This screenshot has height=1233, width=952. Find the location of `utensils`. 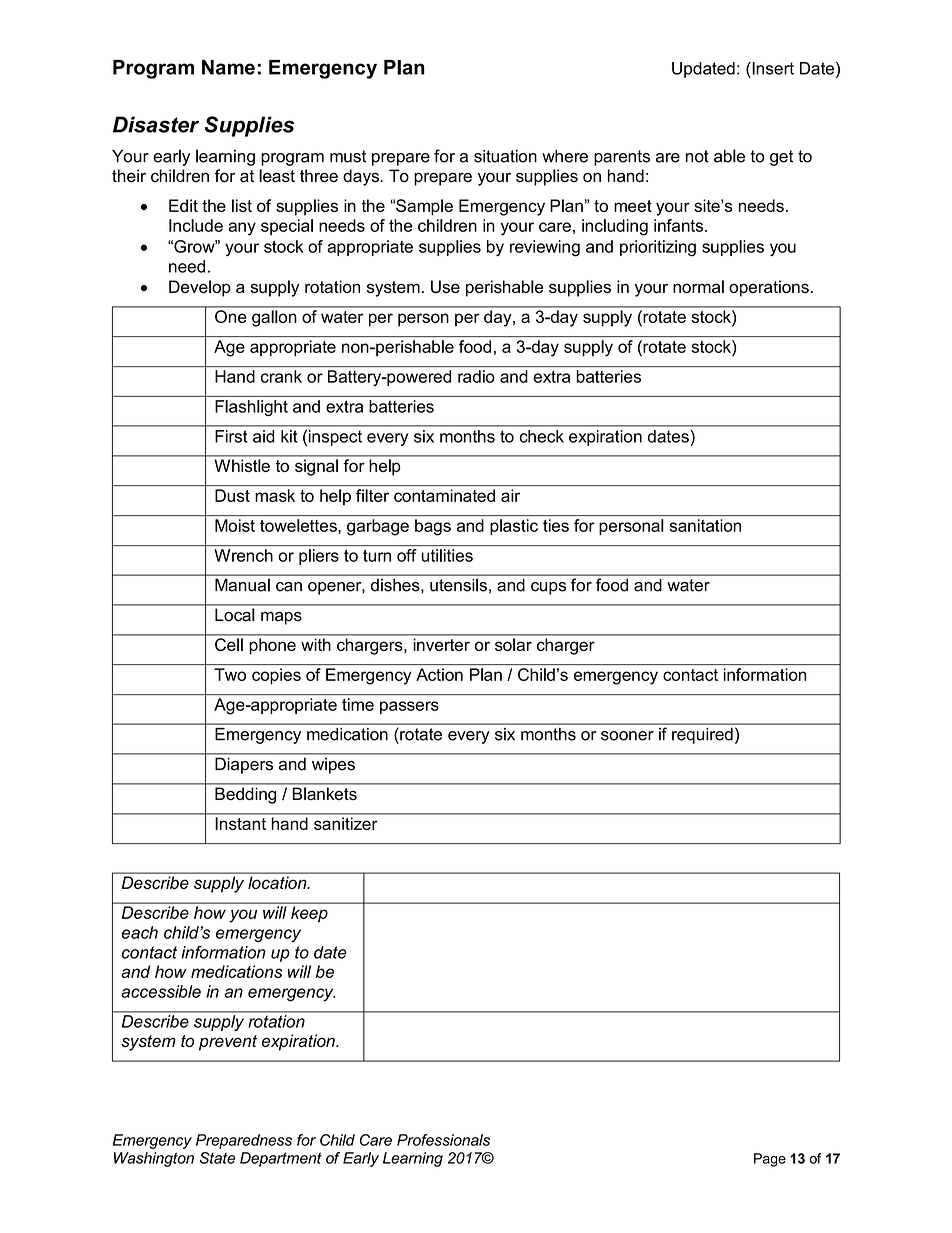

utensils is located at coordinates (458, 585).
